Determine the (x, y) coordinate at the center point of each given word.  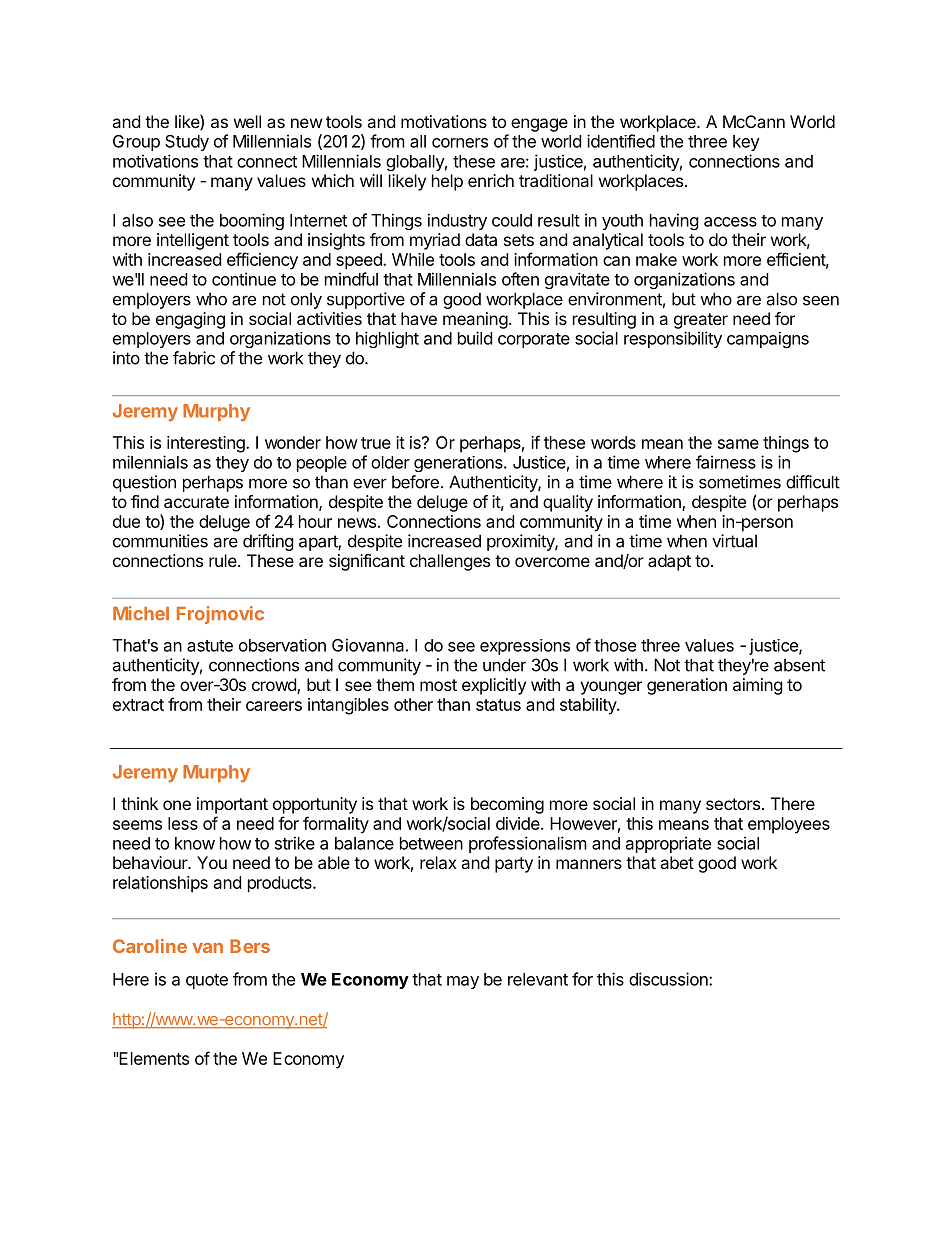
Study (187, 143)
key (746, 143)
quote (207, 981)
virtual (734, 541)
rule (224, 560)
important (232, 805)
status (498, 705)
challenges (450, 562)
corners (460, 143)
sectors (734, 804)
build (475, 338)
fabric (194, 358)
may (463, 982)
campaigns (768, 340)
